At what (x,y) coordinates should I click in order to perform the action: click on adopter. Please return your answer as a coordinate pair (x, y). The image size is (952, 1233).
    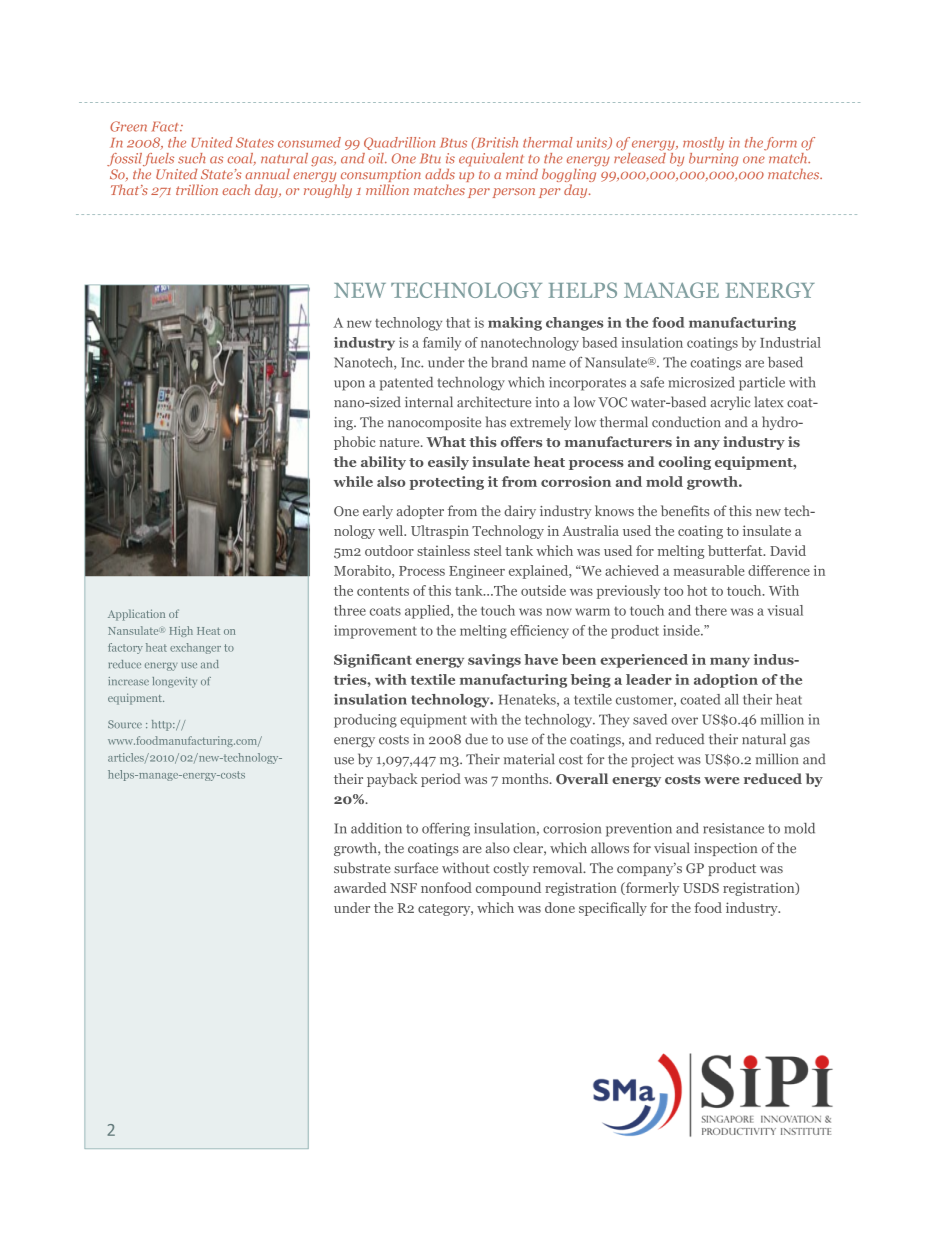
    Looking at the image, I should click on (420, 512).
